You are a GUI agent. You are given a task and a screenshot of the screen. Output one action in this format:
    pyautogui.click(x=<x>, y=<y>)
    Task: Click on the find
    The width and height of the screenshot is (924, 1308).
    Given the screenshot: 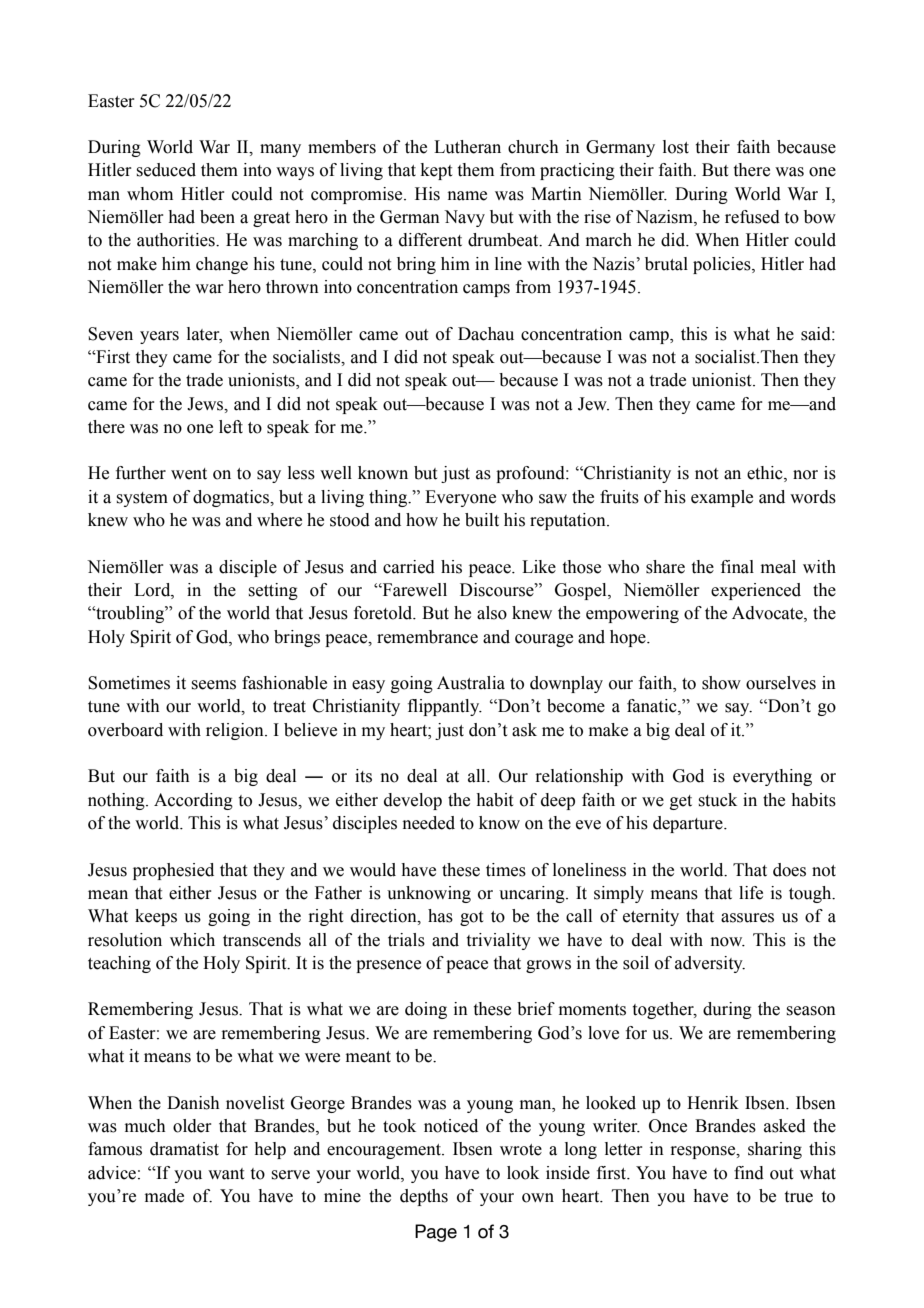 What is the action you would take?
    pyautogui.click(x=749, y=1173)
